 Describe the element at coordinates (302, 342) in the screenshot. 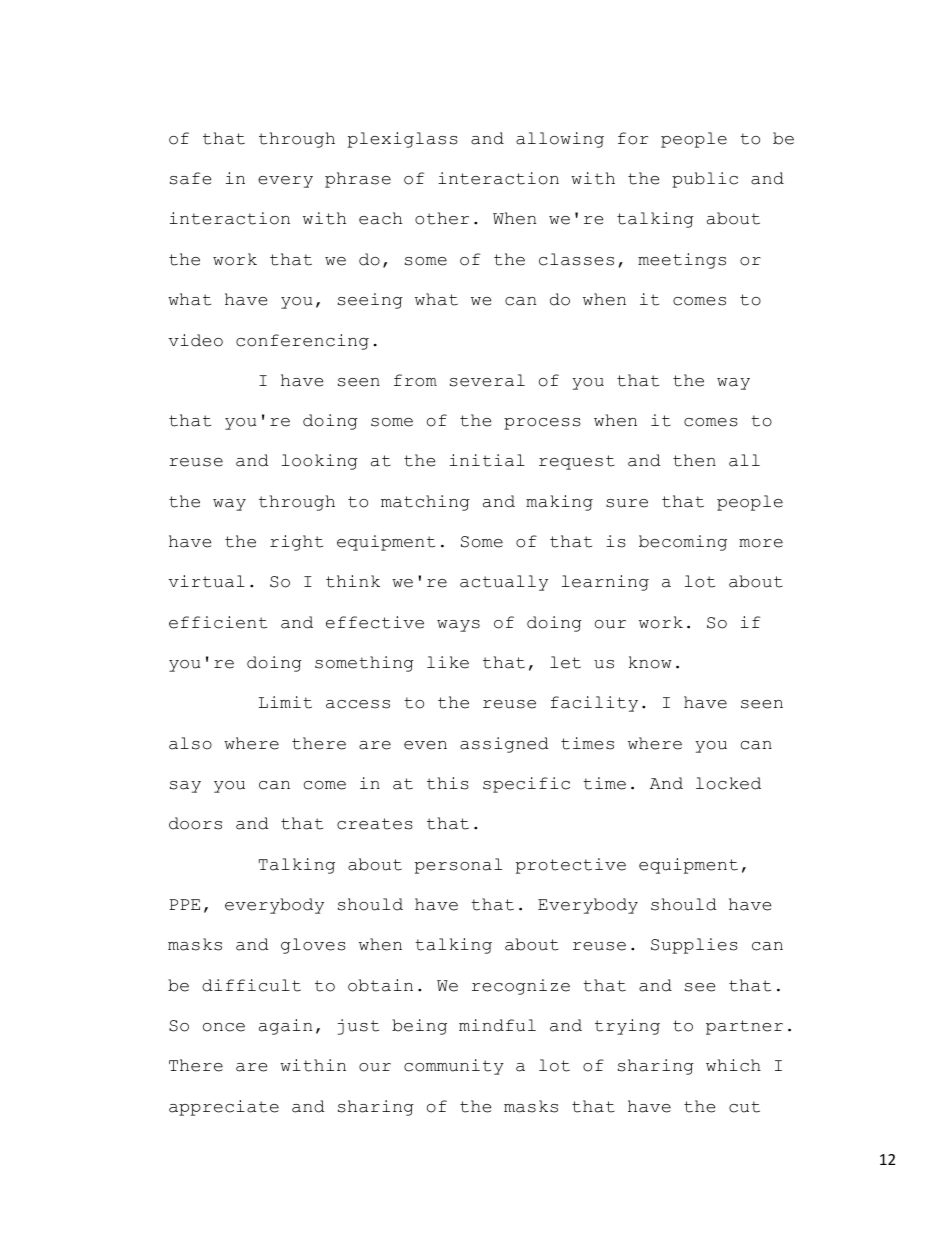

I see `conferencing` at that location.
